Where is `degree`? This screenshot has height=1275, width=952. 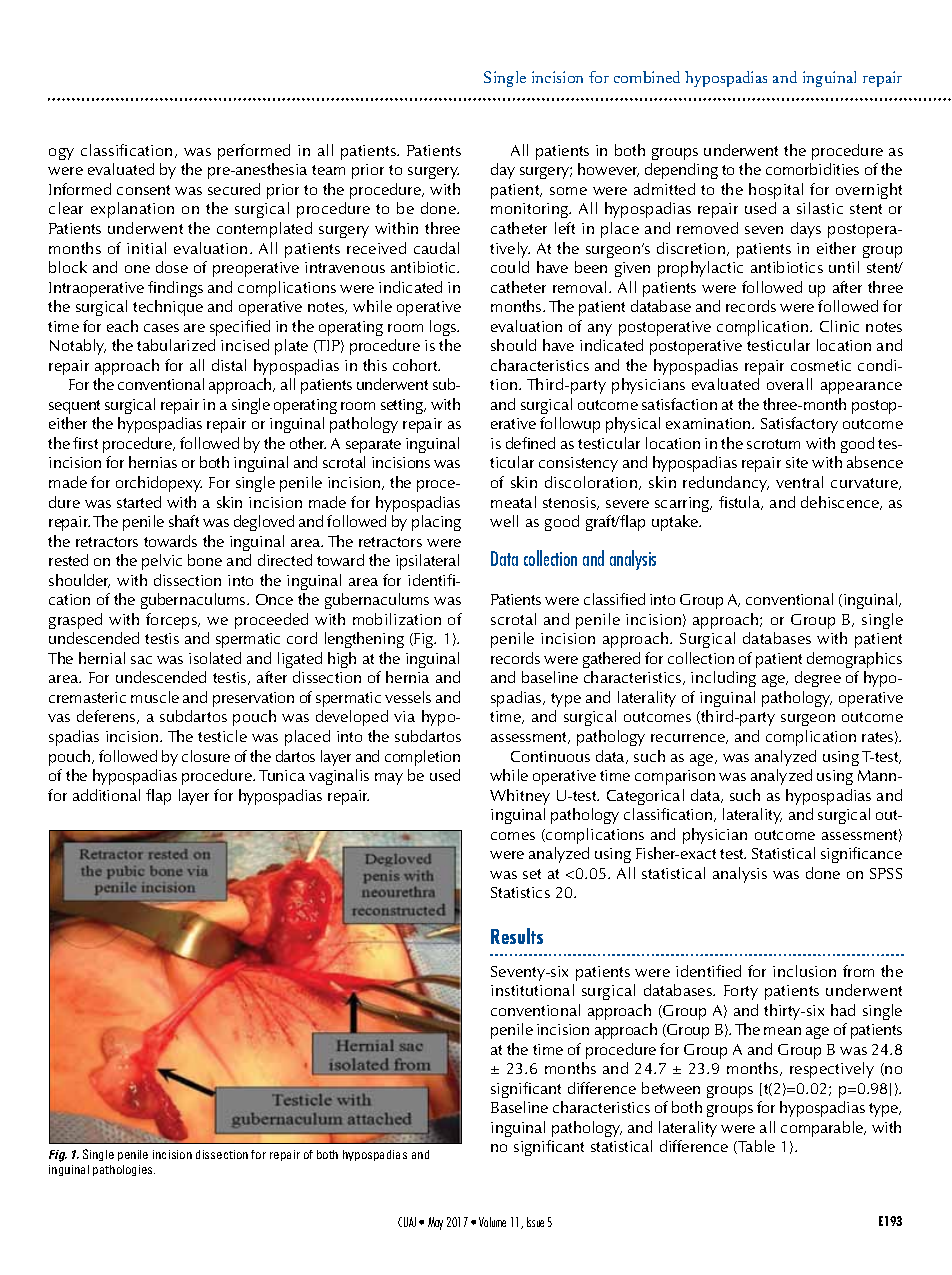 degree is located at coordinates (818, 679).
